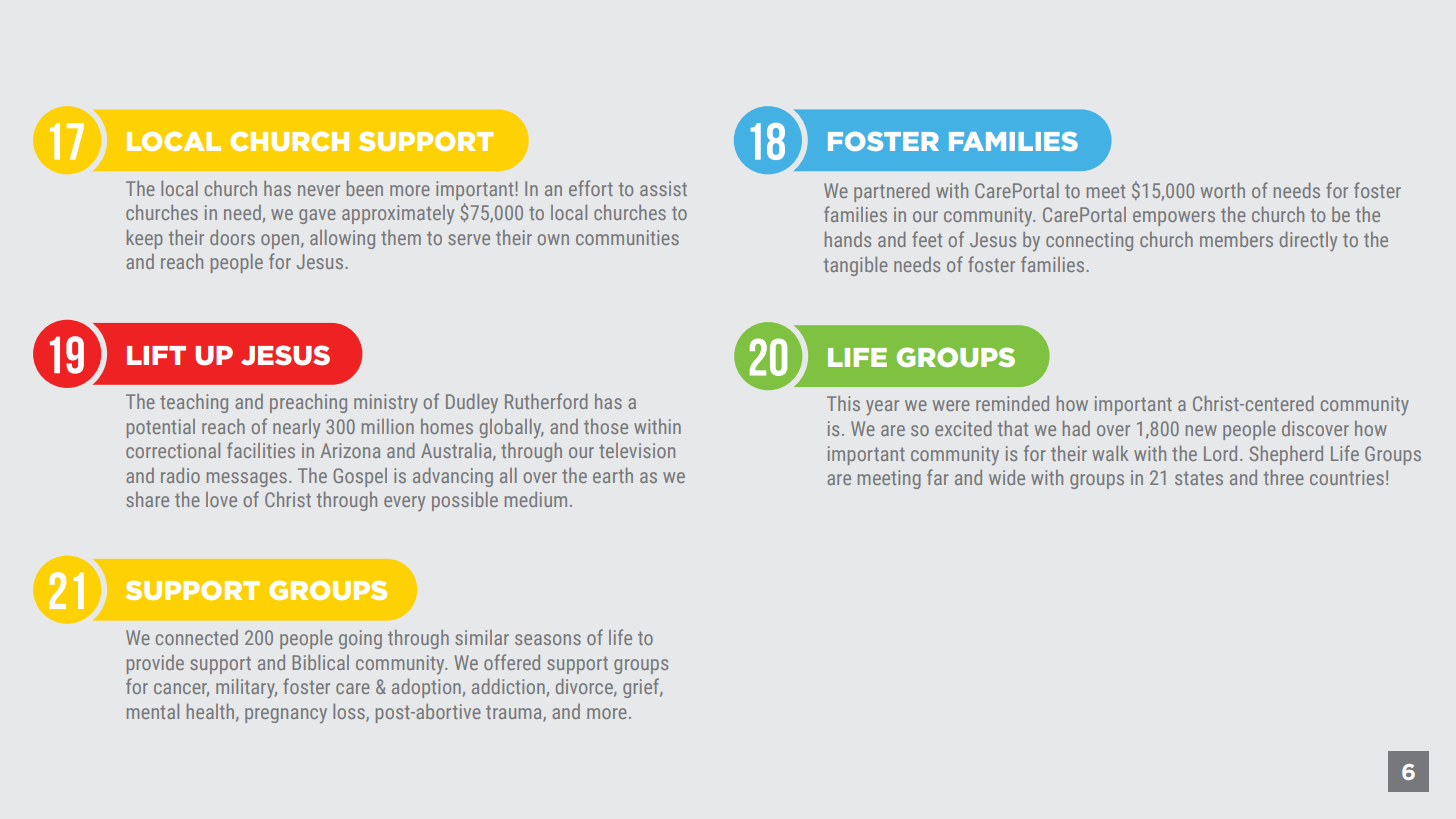  What do you see at coordinates (843, 403) in the screenshot?
I see `This` at bounding box center [843, 403].
